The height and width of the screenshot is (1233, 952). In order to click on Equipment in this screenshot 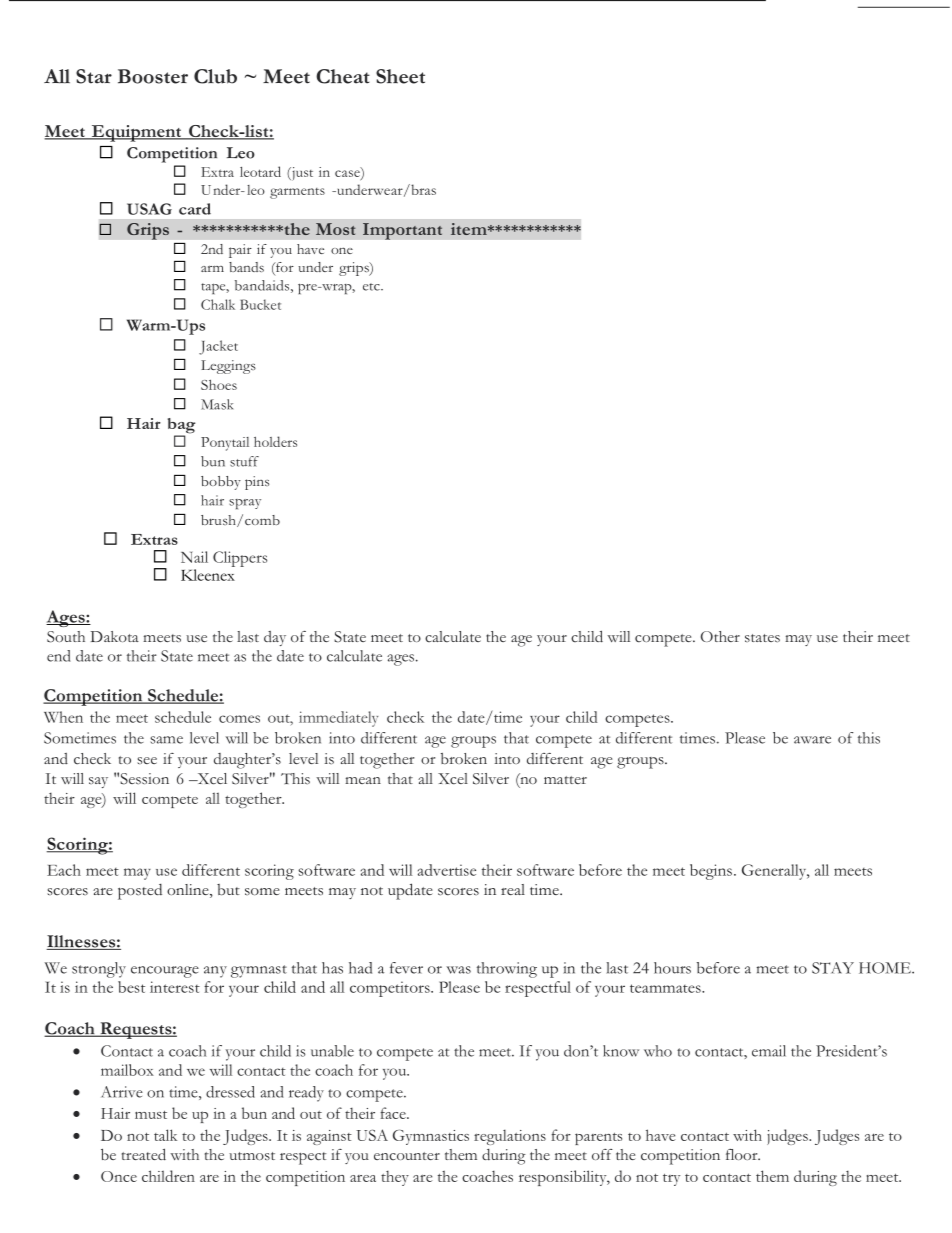, I will do `click(136, 133)`.
